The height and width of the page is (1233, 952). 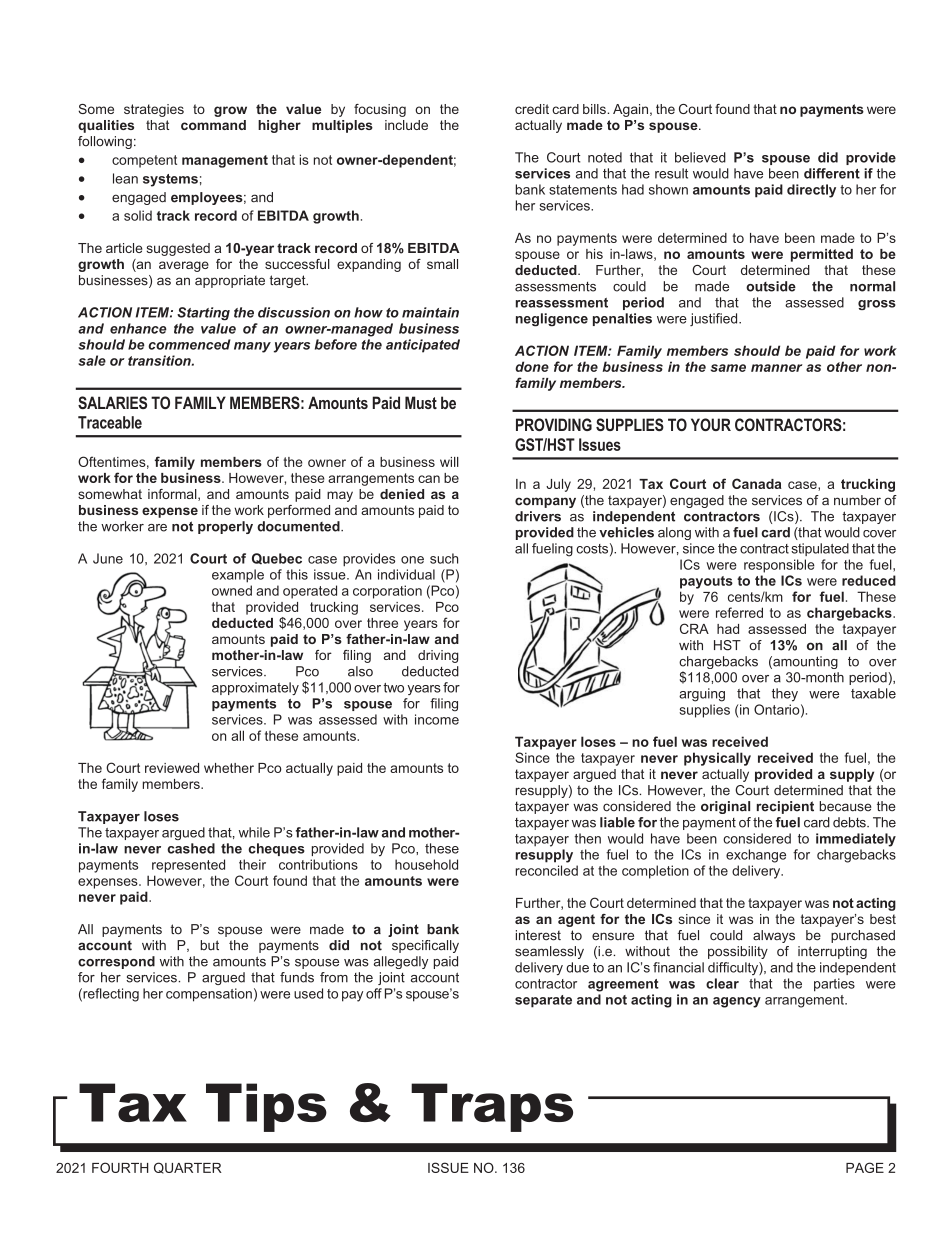 What do you see at coordinates (213, 125) in the page?
I see `command` at bounding box center [213, 125].
